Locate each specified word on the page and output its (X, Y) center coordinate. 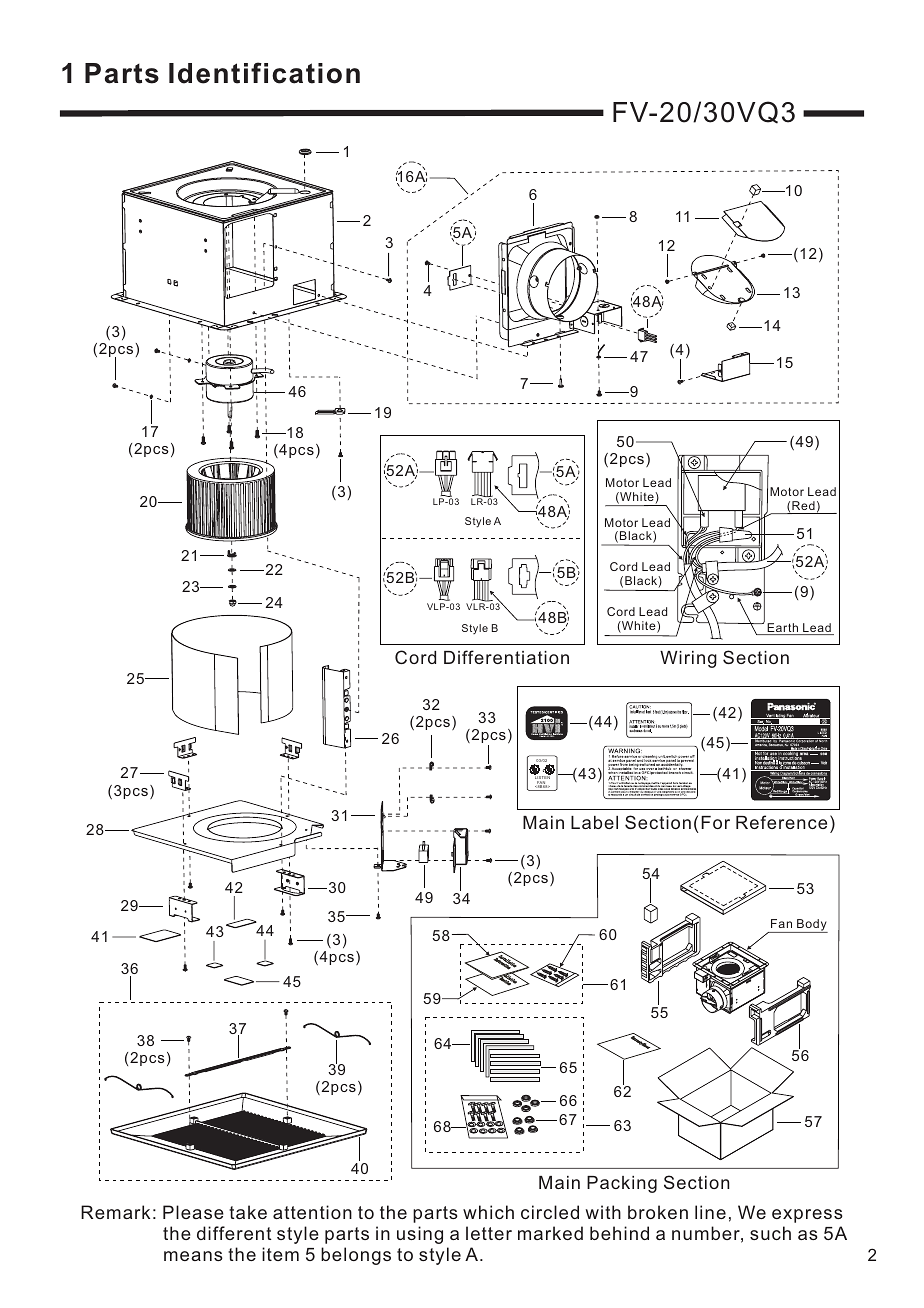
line (710, 1212)
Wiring (688, 659)
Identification (264, 73)
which (488, 1212)
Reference (781, 822)
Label (594, 822)
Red (803, 505)
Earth (783, 629)
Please (193, 1212)
